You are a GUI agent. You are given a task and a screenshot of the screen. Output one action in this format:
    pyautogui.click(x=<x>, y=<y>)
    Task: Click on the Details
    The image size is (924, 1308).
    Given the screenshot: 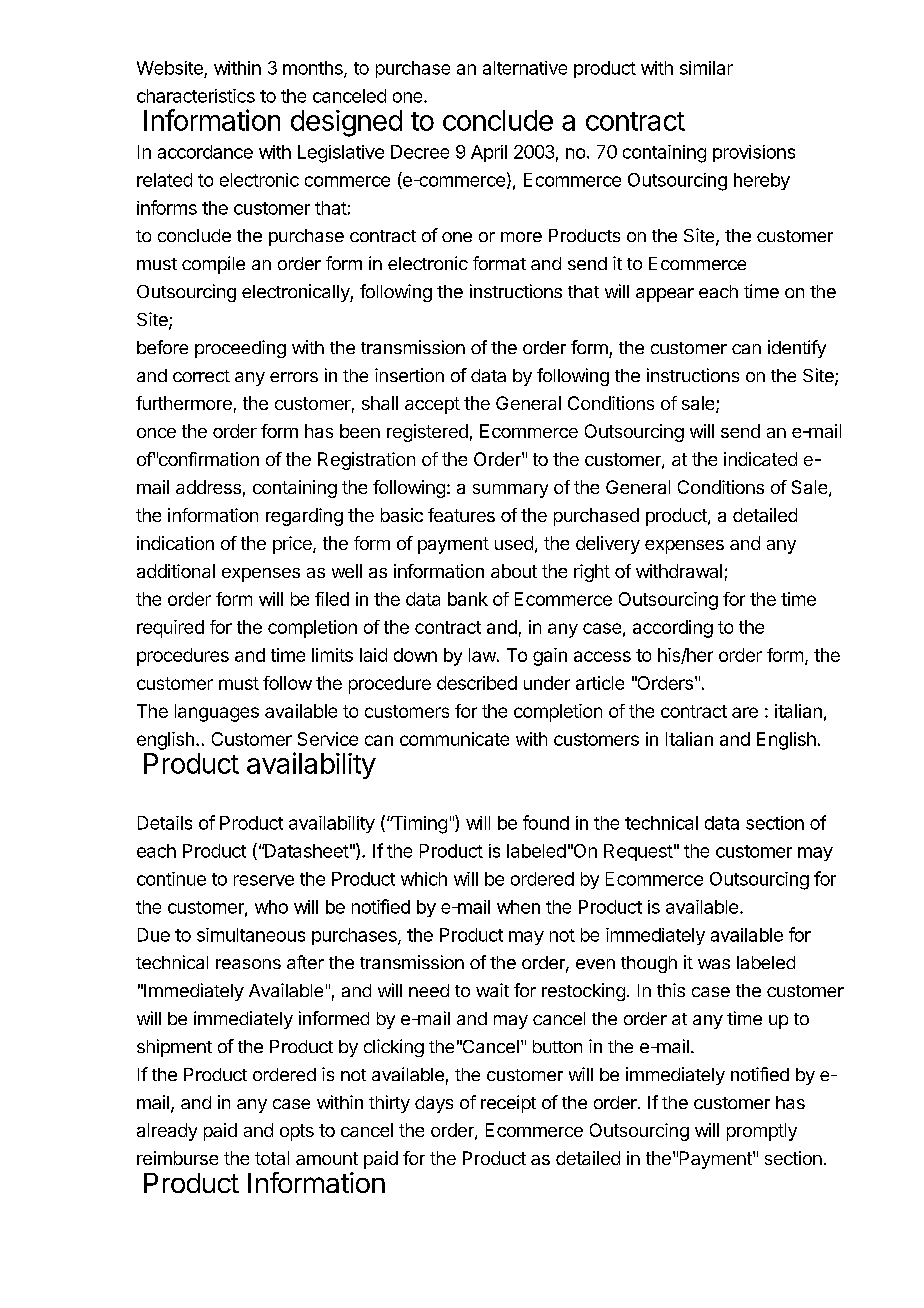 What is the action you would take?
    pyautogui.click(x=165, y=823)
